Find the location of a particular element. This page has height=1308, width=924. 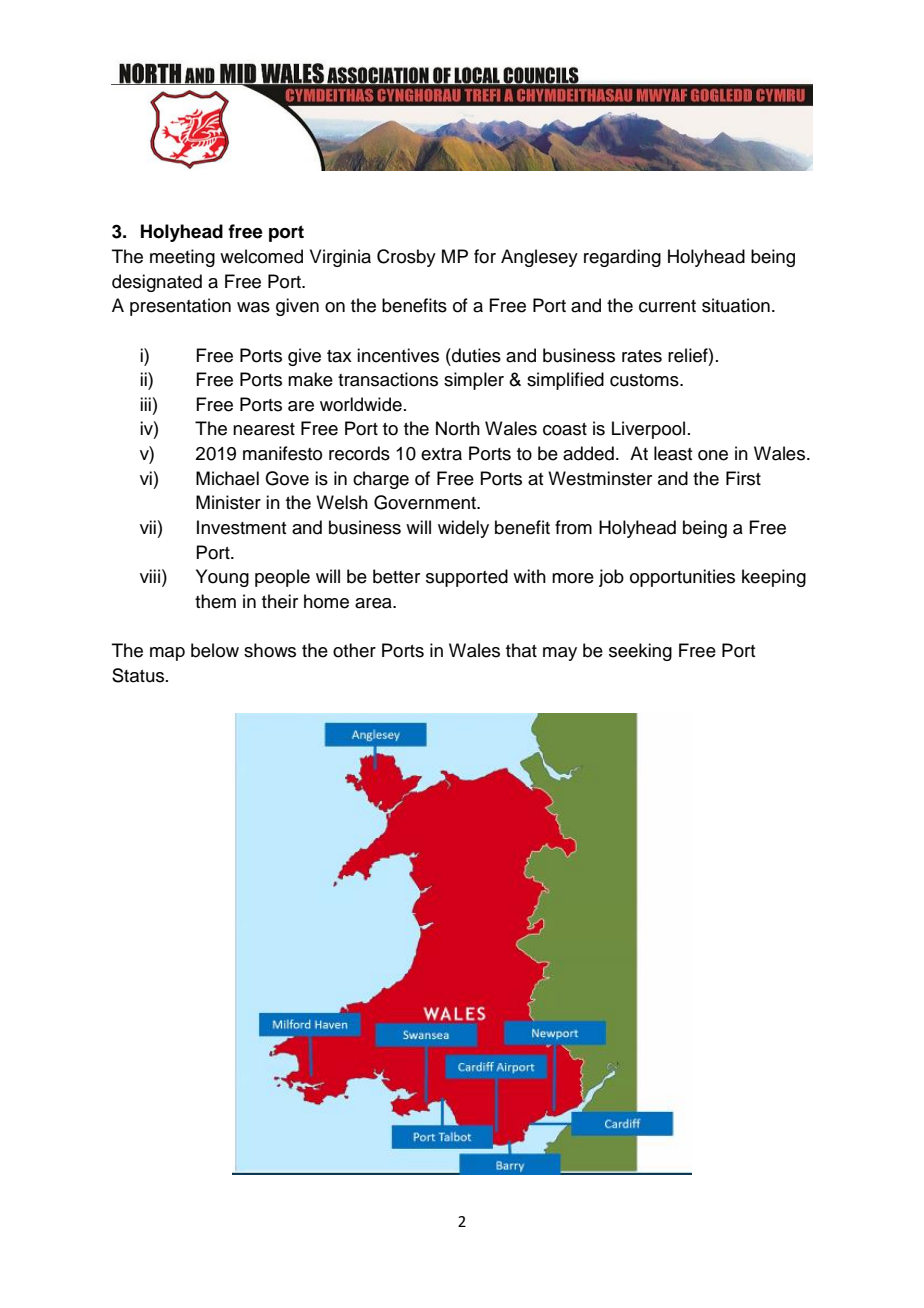

seeking is located at coordinates (640, 652).
